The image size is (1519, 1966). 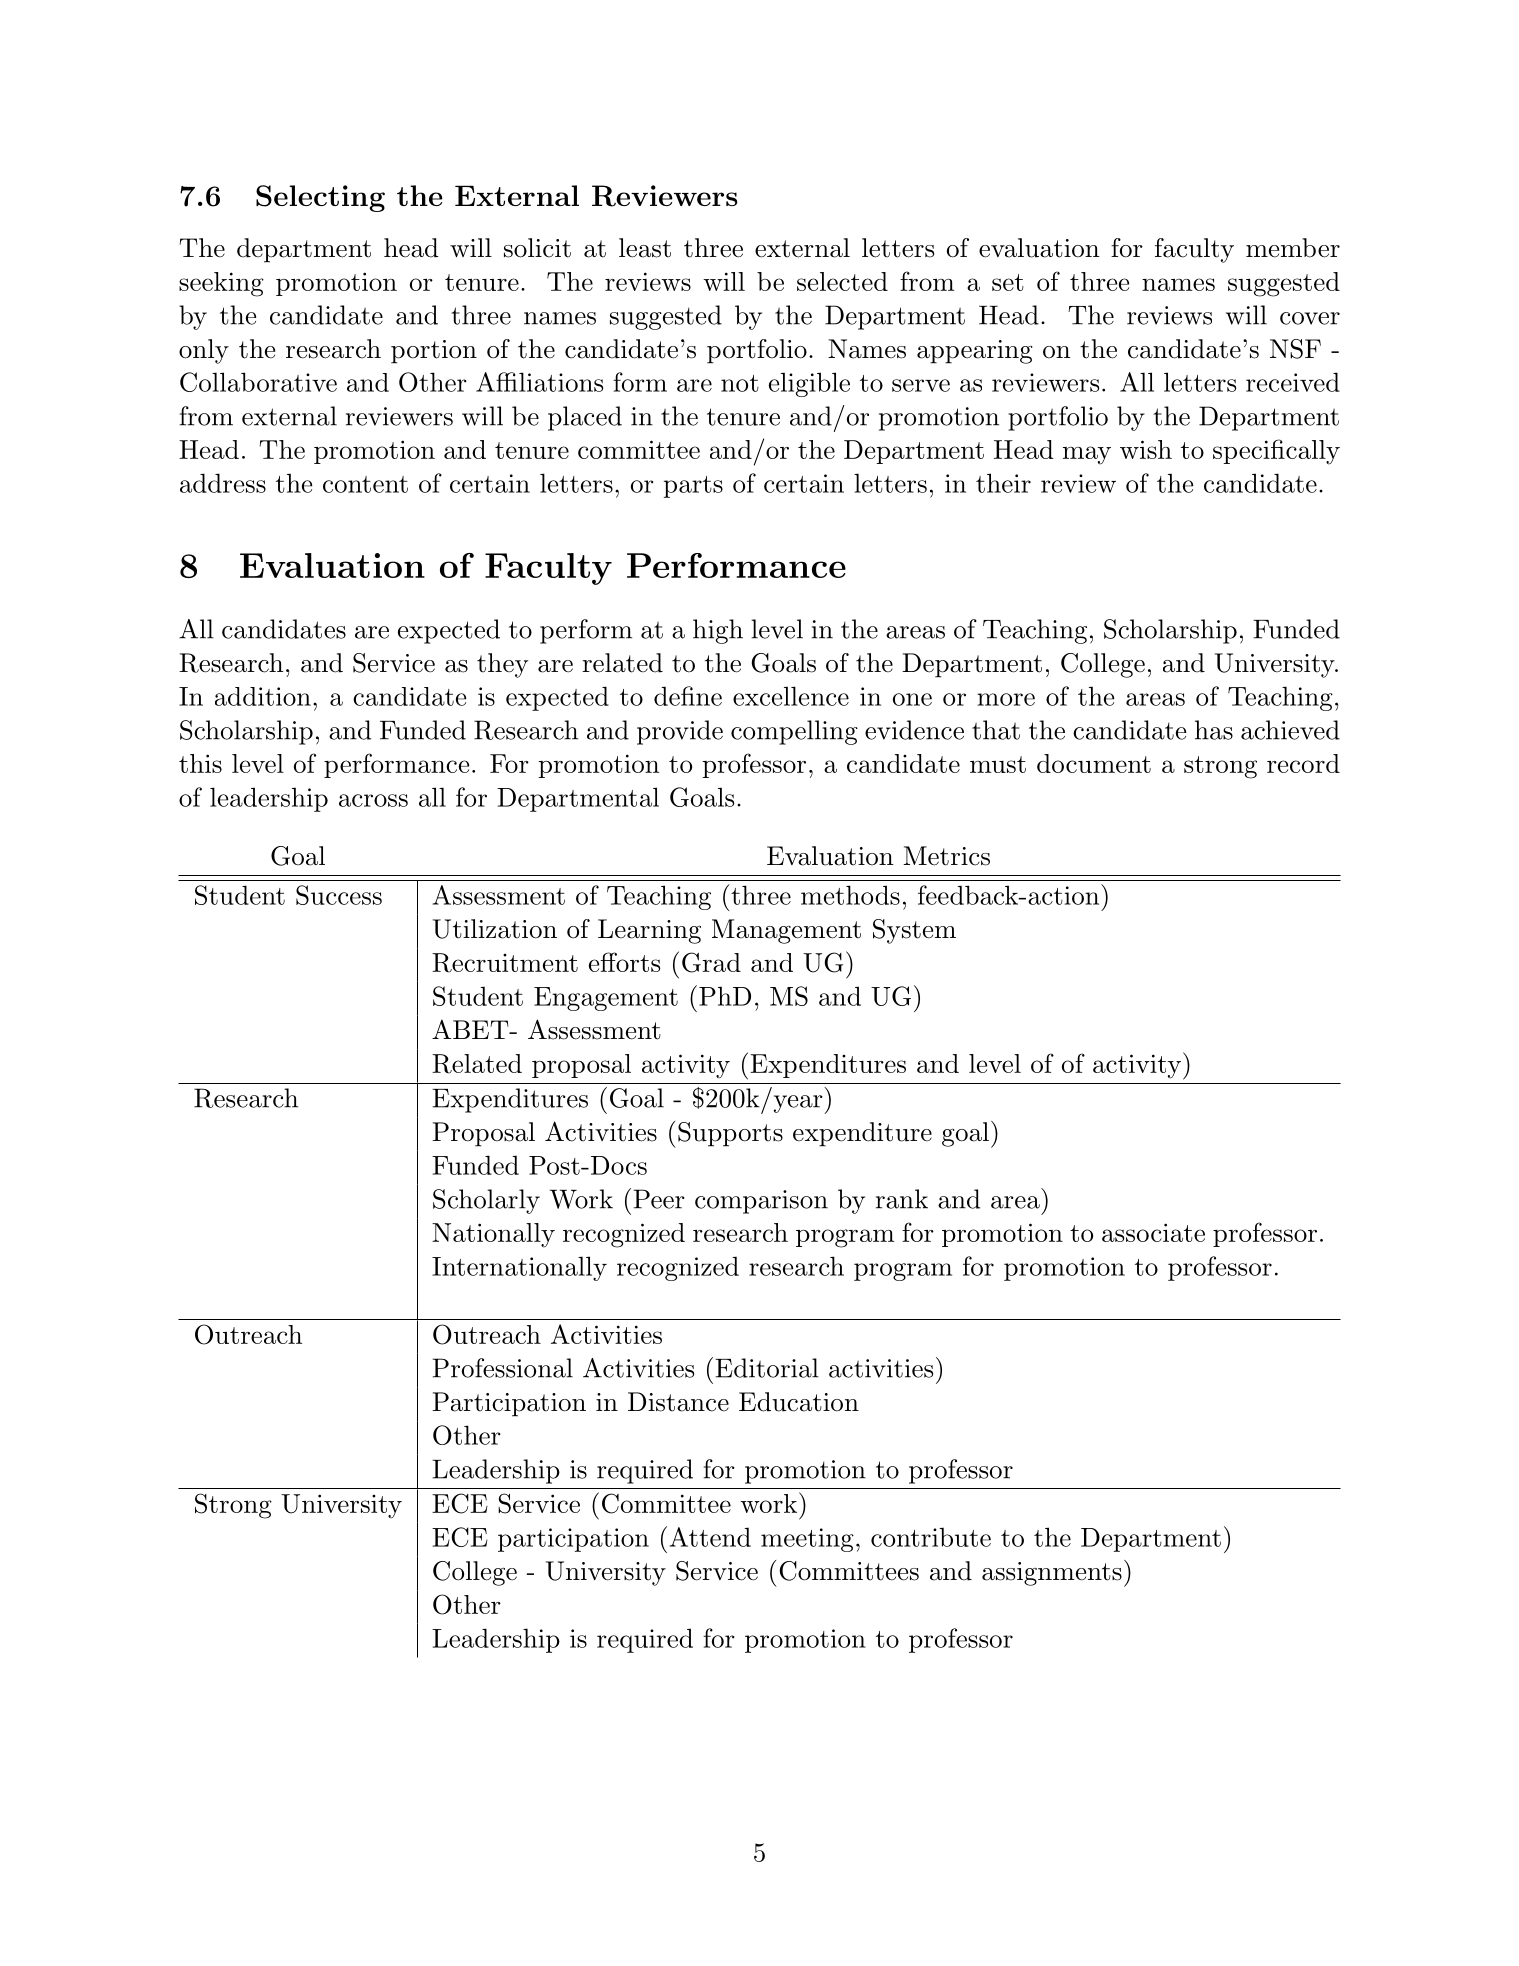 I want to click on selected, so click(x=842, y=281).
